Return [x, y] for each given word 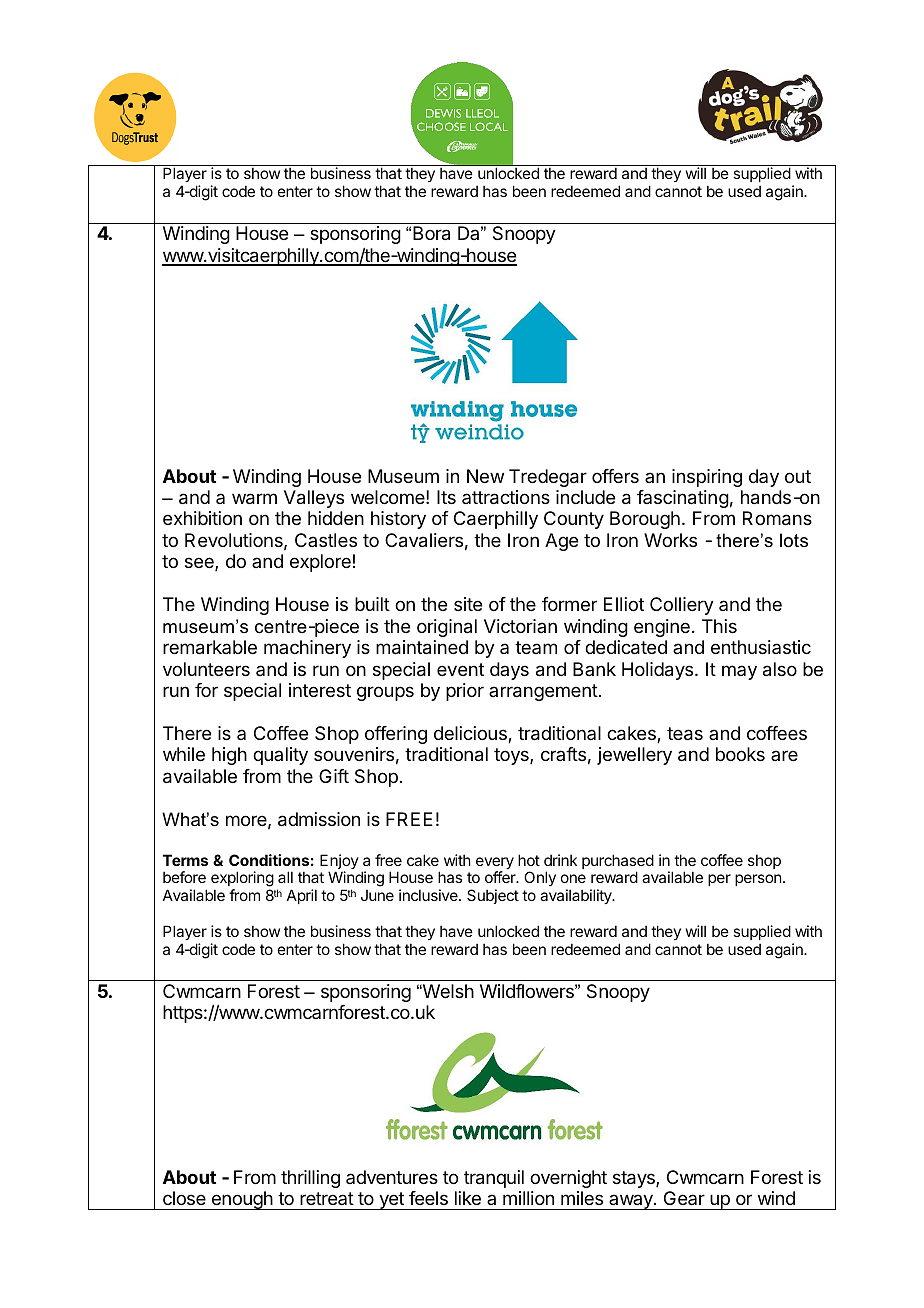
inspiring [707, 478]
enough [242, 1200]
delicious [471, 734]
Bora [431, 233]
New [485, 476]
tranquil [494, 1179]
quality [280, 756]
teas [685, 734]
